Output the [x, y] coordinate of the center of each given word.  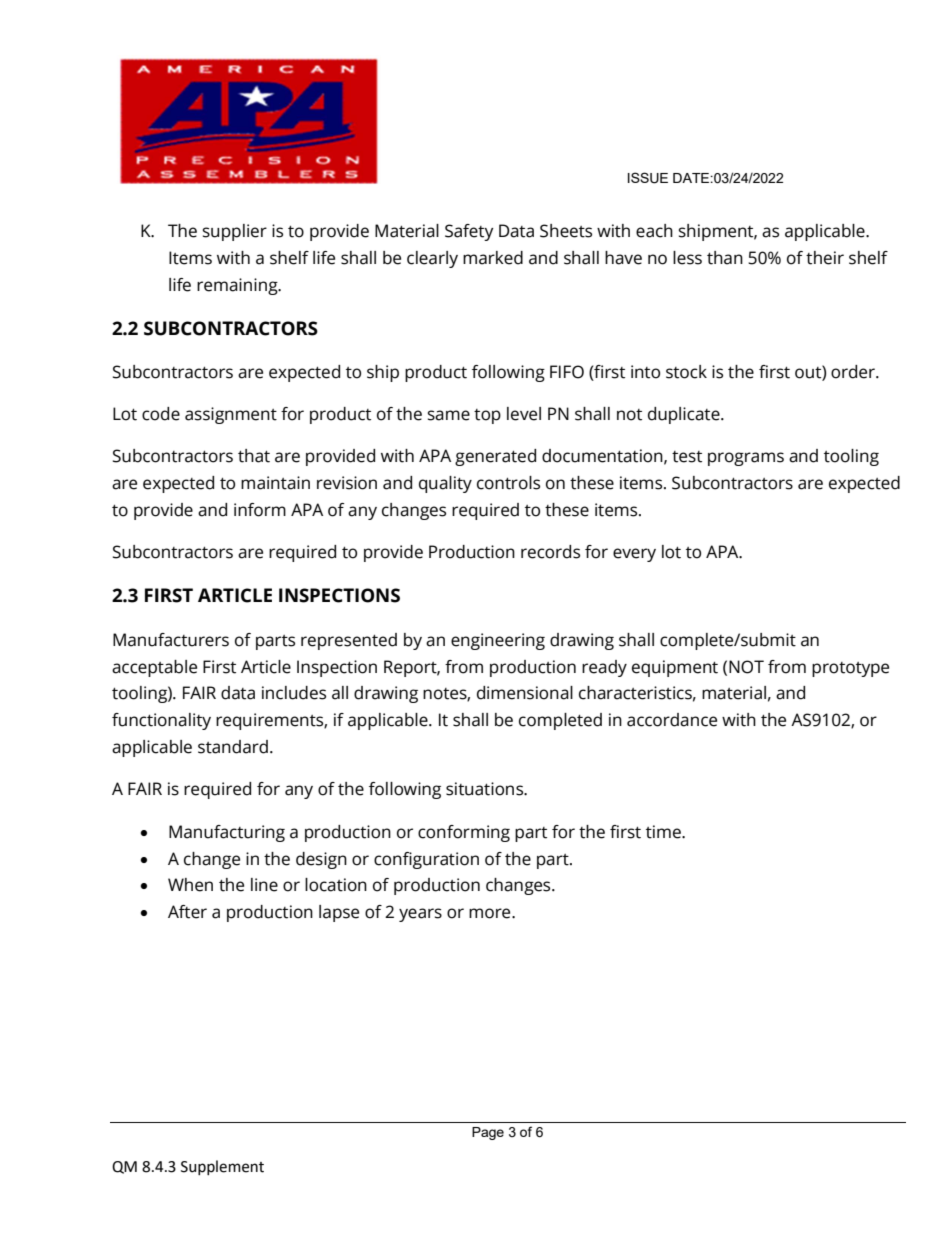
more [491, 913]
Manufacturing [227, 833]
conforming [464, 833]
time [664, 832]
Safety [469, 232]
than [725, 258]
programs [746, 459]
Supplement [222, 1167]
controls [508, 483]
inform [260, 510]
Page [488, 1133]
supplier [235, 232]
